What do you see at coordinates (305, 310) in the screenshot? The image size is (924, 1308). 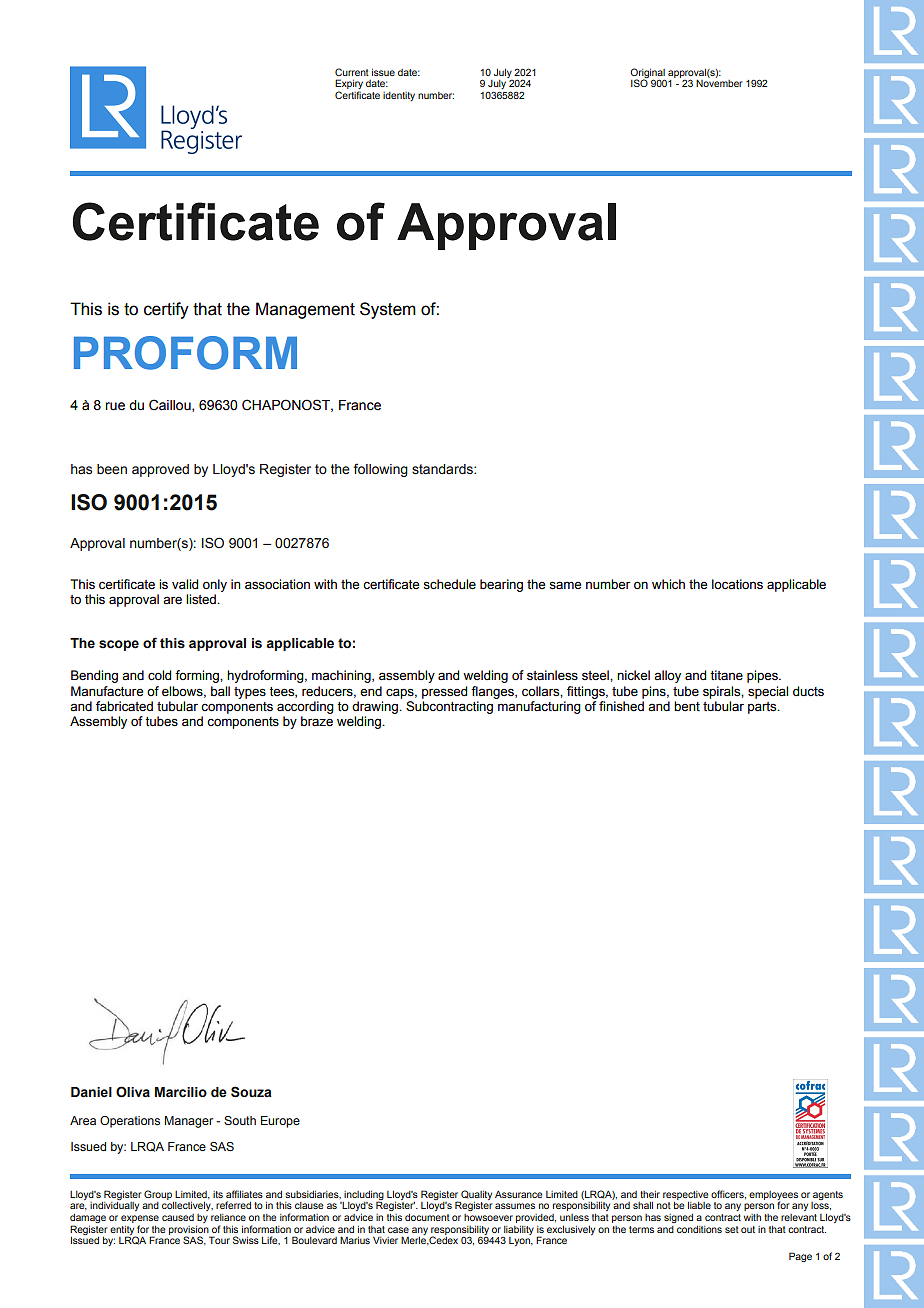 I see `Management` at bounding box center [305, 310].
